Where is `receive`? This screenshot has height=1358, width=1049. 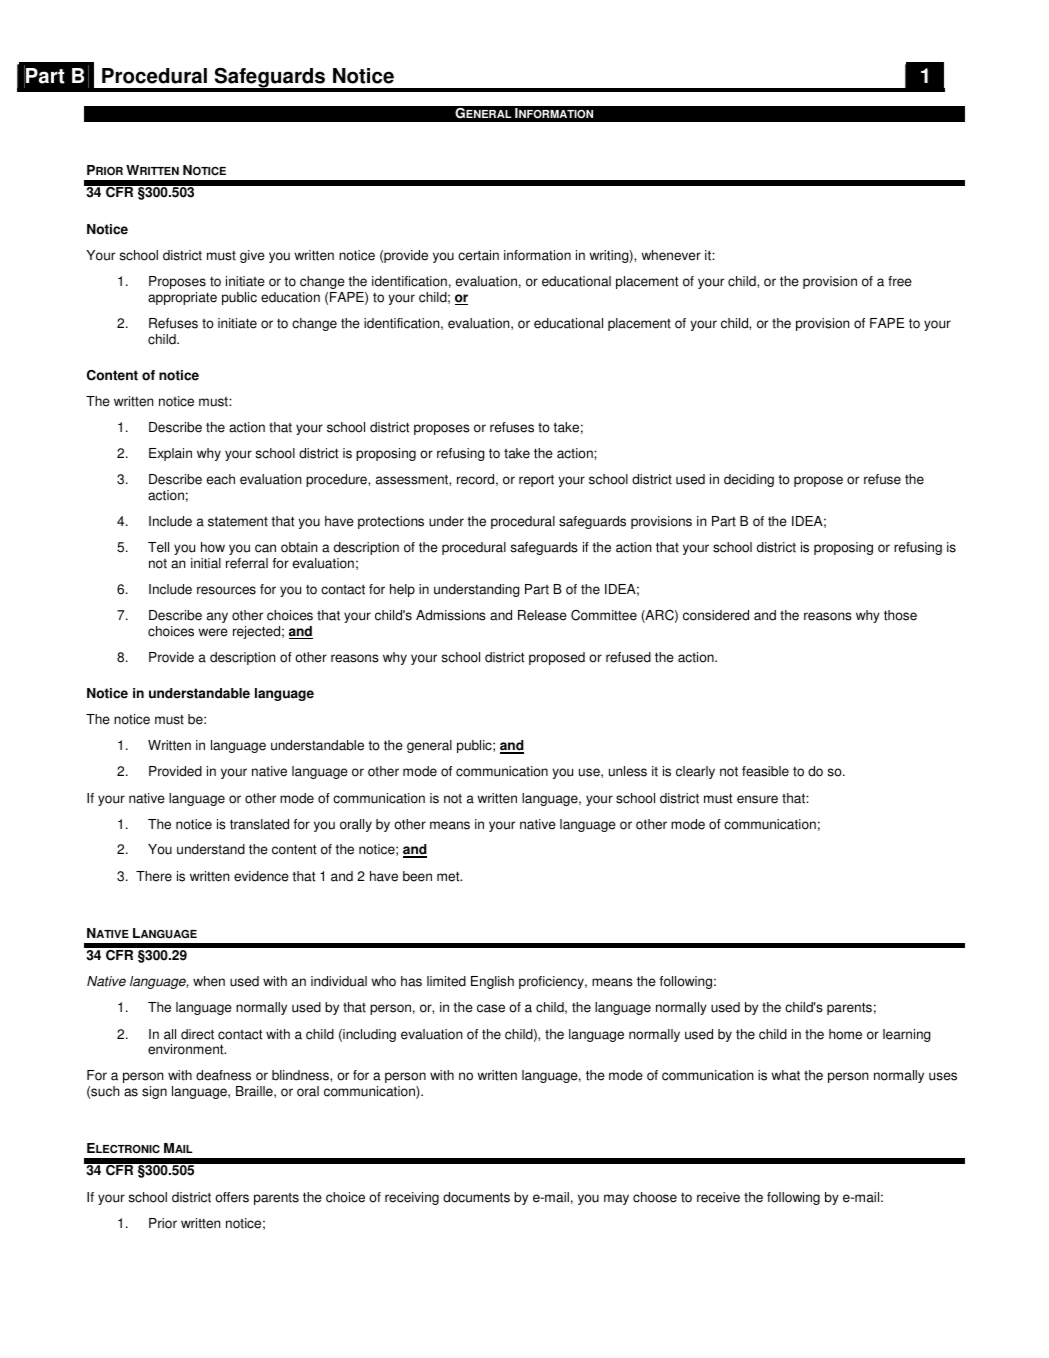 receive is located at coordinates (718, 1197).
